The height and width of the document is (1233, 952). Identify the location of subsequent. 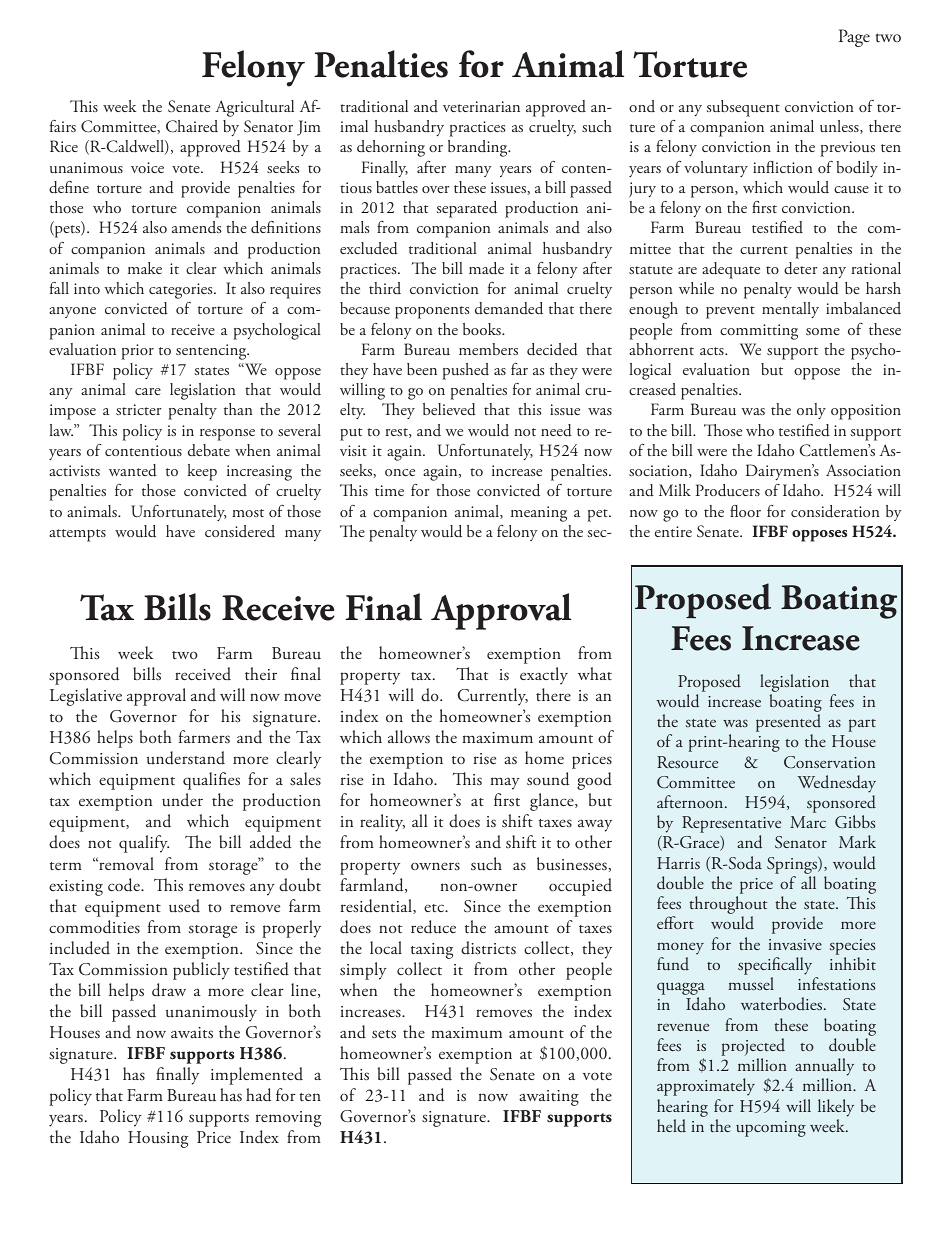
(743, 108).
